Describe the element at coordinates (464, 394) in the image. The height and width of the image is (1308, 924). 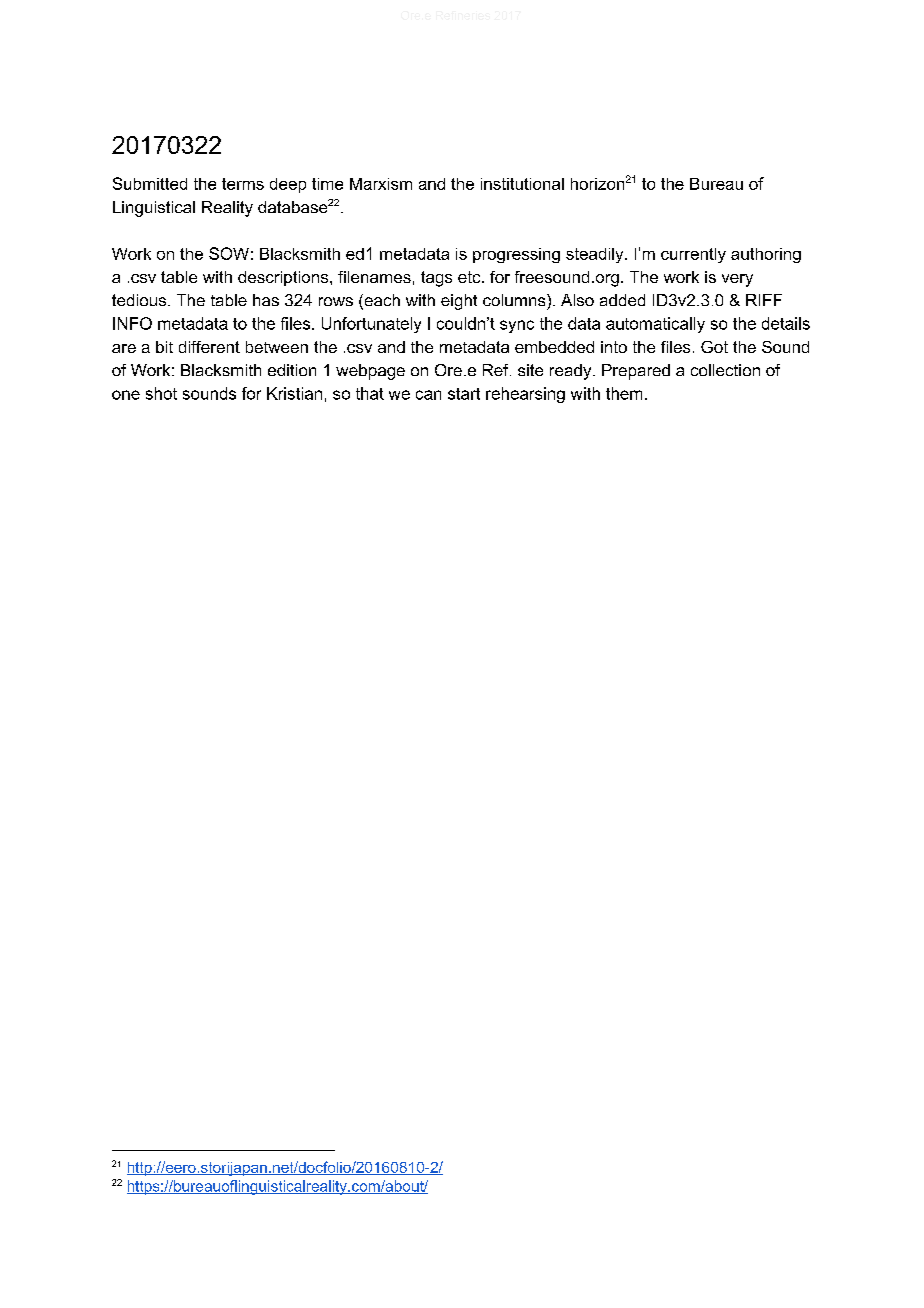
I see `start` at that location.
